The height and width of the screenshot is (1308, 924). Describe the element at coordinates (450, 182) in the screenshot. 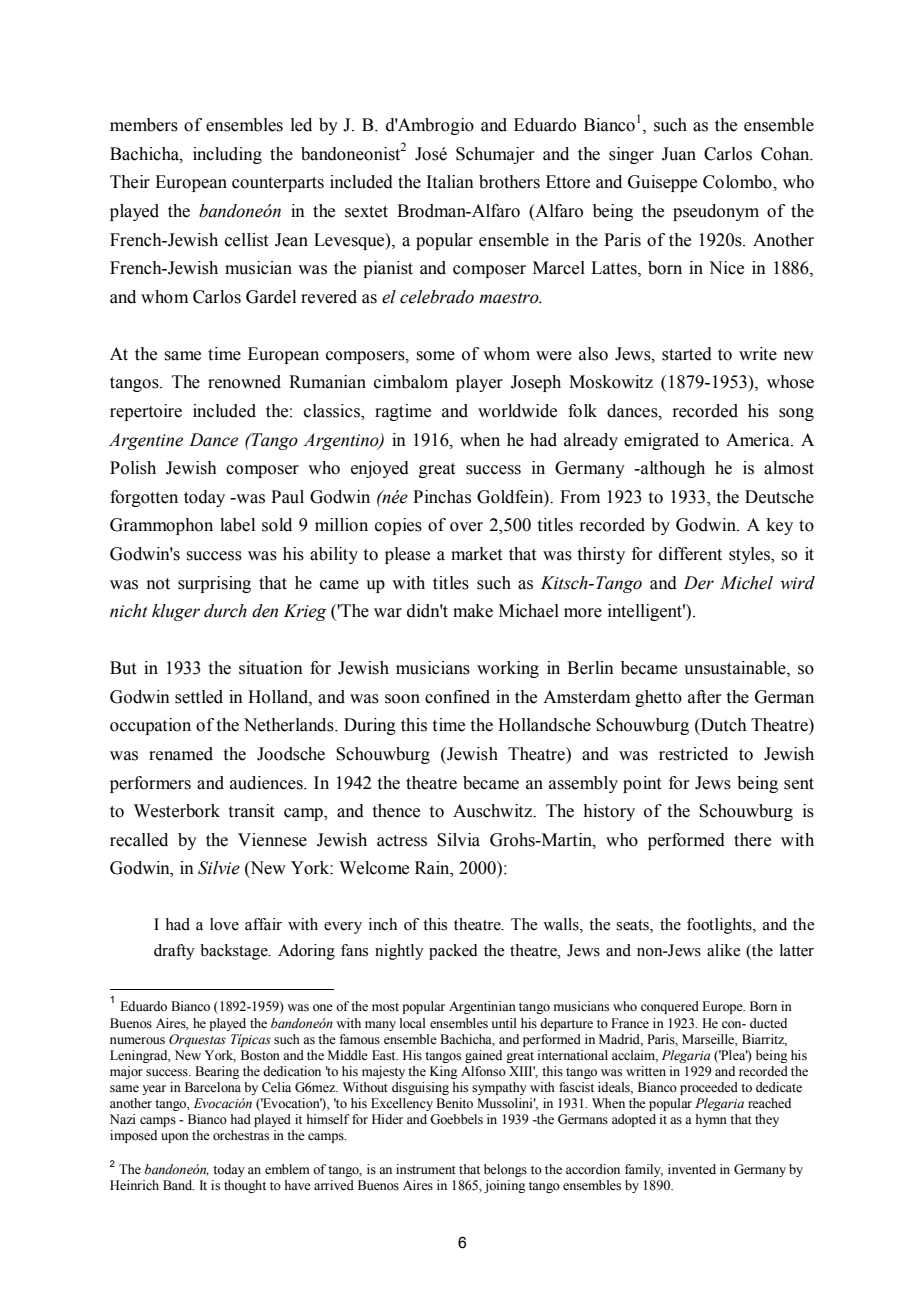

I see `Italian` at that location.
